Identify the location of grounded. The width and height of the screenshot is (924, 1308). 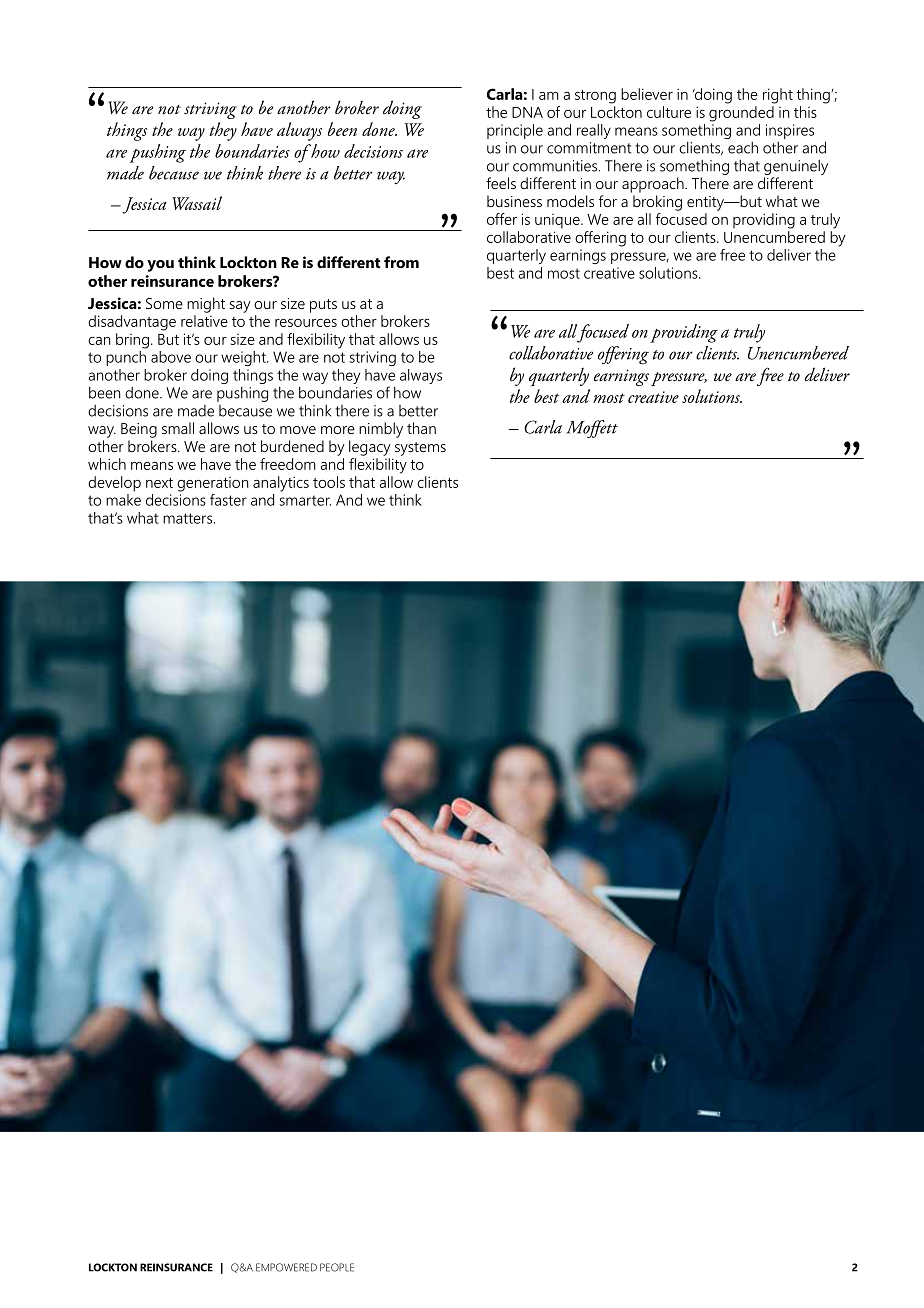
(741, 114).
